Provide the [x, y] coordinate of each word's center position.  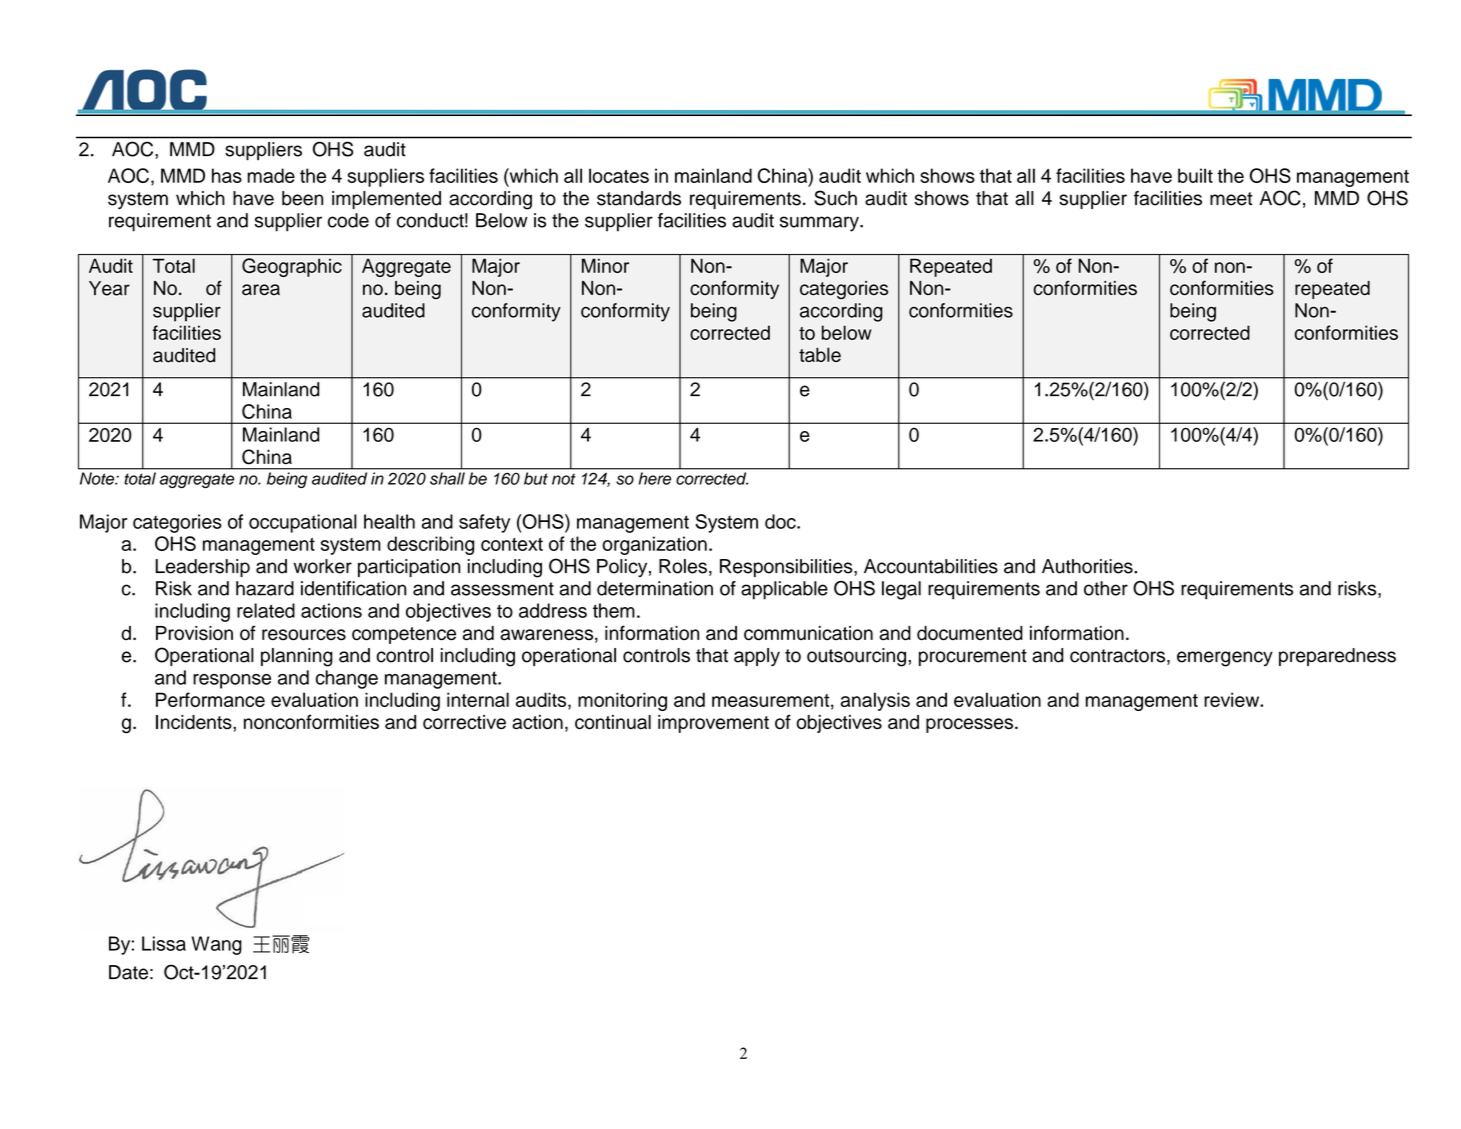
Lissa [164, 943]
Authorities [1088, 566]
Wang [216, 945]
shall [447, 478]
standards [639, 198]
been [302, 198]
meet [1231, 199]
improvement [713, 724]
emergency [1225, 659]
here [655, 478]
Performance [210, 699]
